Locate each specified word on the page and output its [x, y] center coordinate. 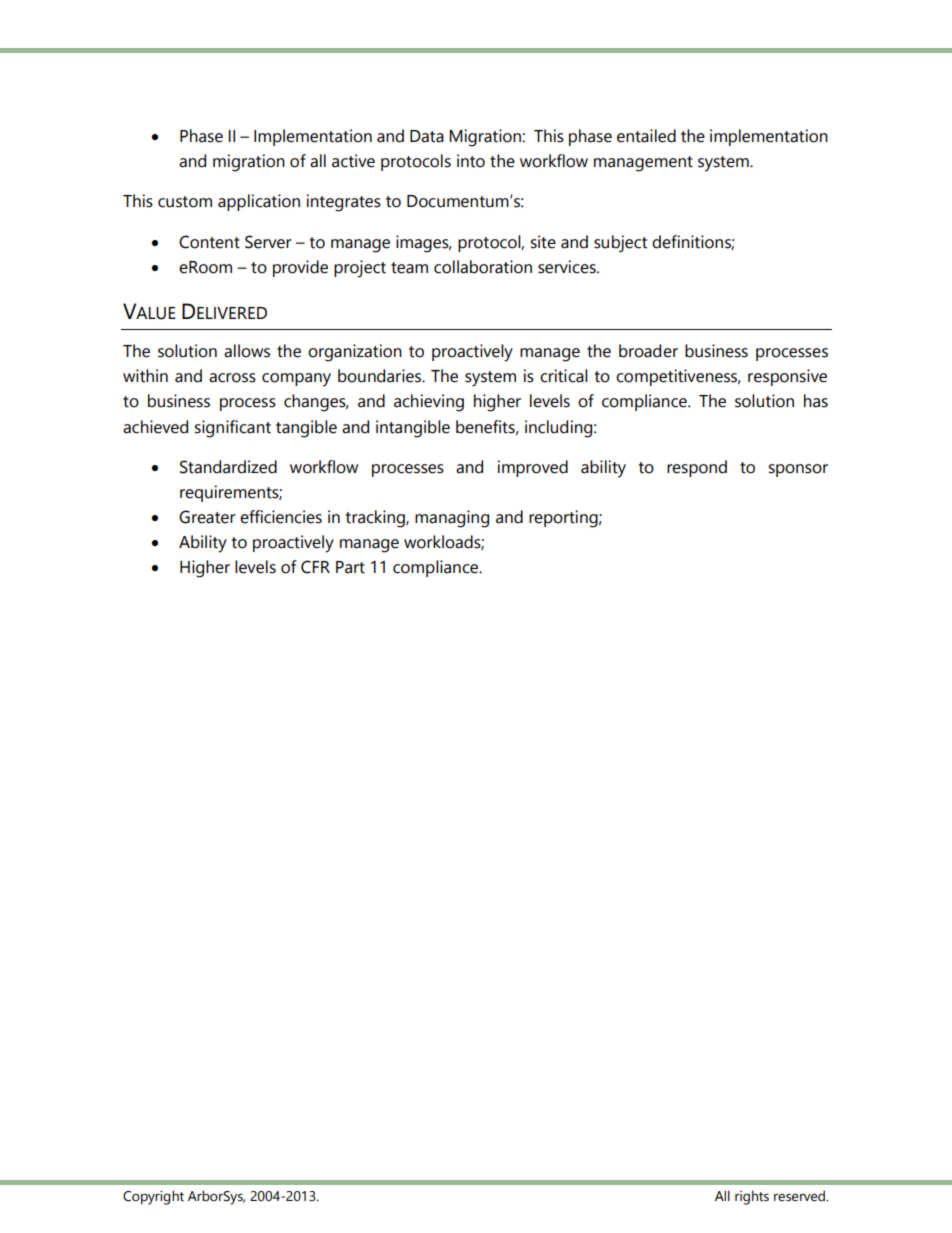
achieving [429, 403]
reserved [800, 1196]
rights [752, 1197]
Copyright [153, 1197]
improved [533, 468]
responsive [787, 377]
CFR [315, 567]
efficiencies [281, 517]
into [471, 161]
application [259, 202]
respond [697, 468]
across [232, 378]
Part [350, 567]
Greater [207, 517]
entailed [646, 136]
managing [452, 519]
